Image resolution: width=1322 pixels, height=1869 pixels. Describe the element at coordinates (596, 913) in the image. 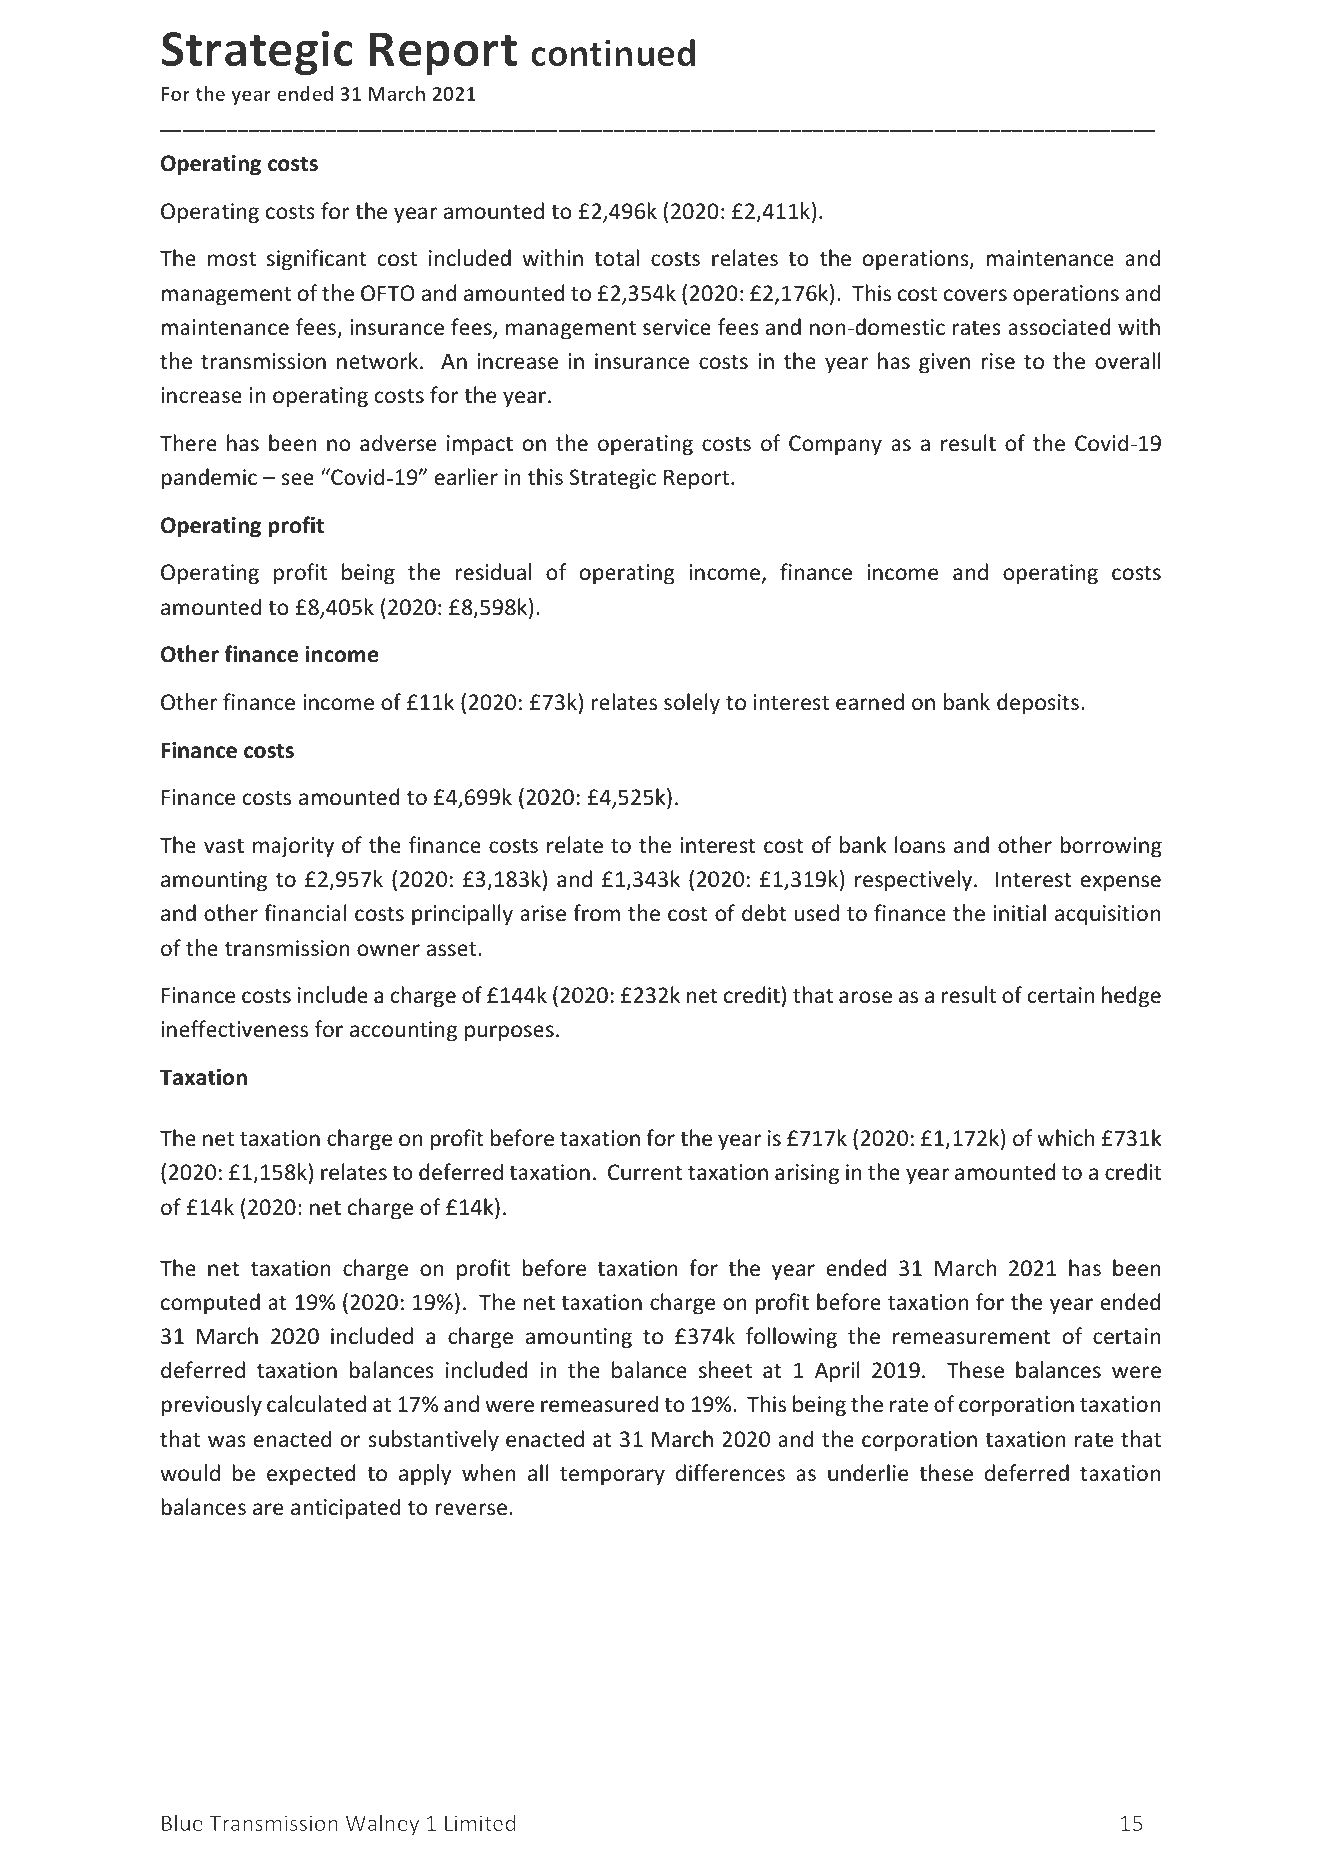

I see `from` at that location.
